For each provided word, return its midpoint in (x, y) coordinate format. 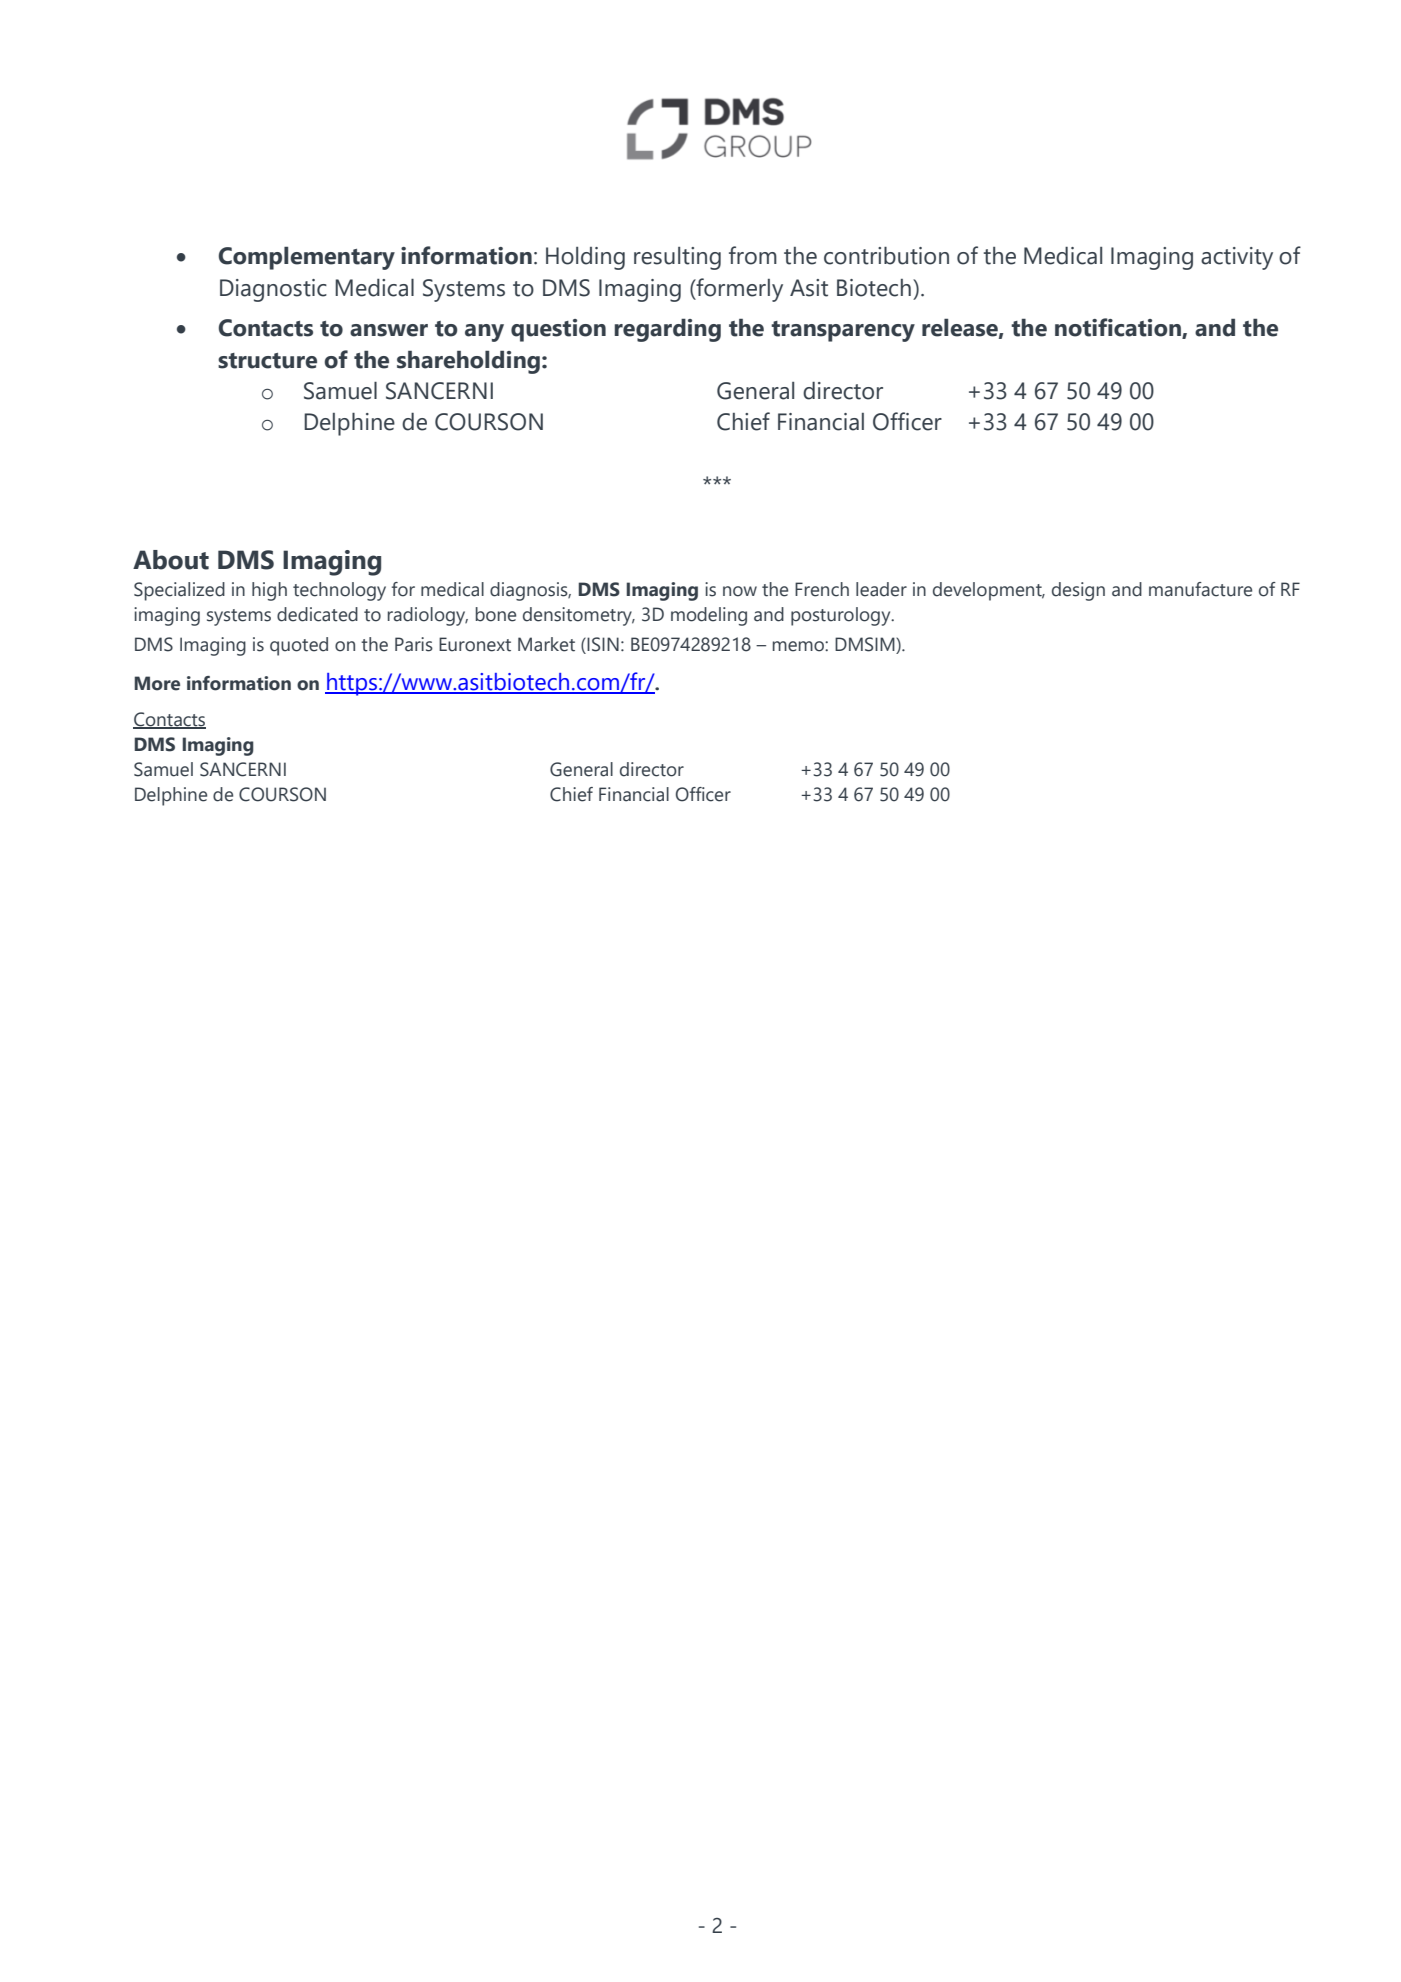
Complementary (307, 258)
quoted (299, 646)
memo (799, 646)
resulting (677, 258)
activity (1237, 258)
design (1078, 591)
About (171, 560)
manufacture (1200, 589)
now (740, 591)
